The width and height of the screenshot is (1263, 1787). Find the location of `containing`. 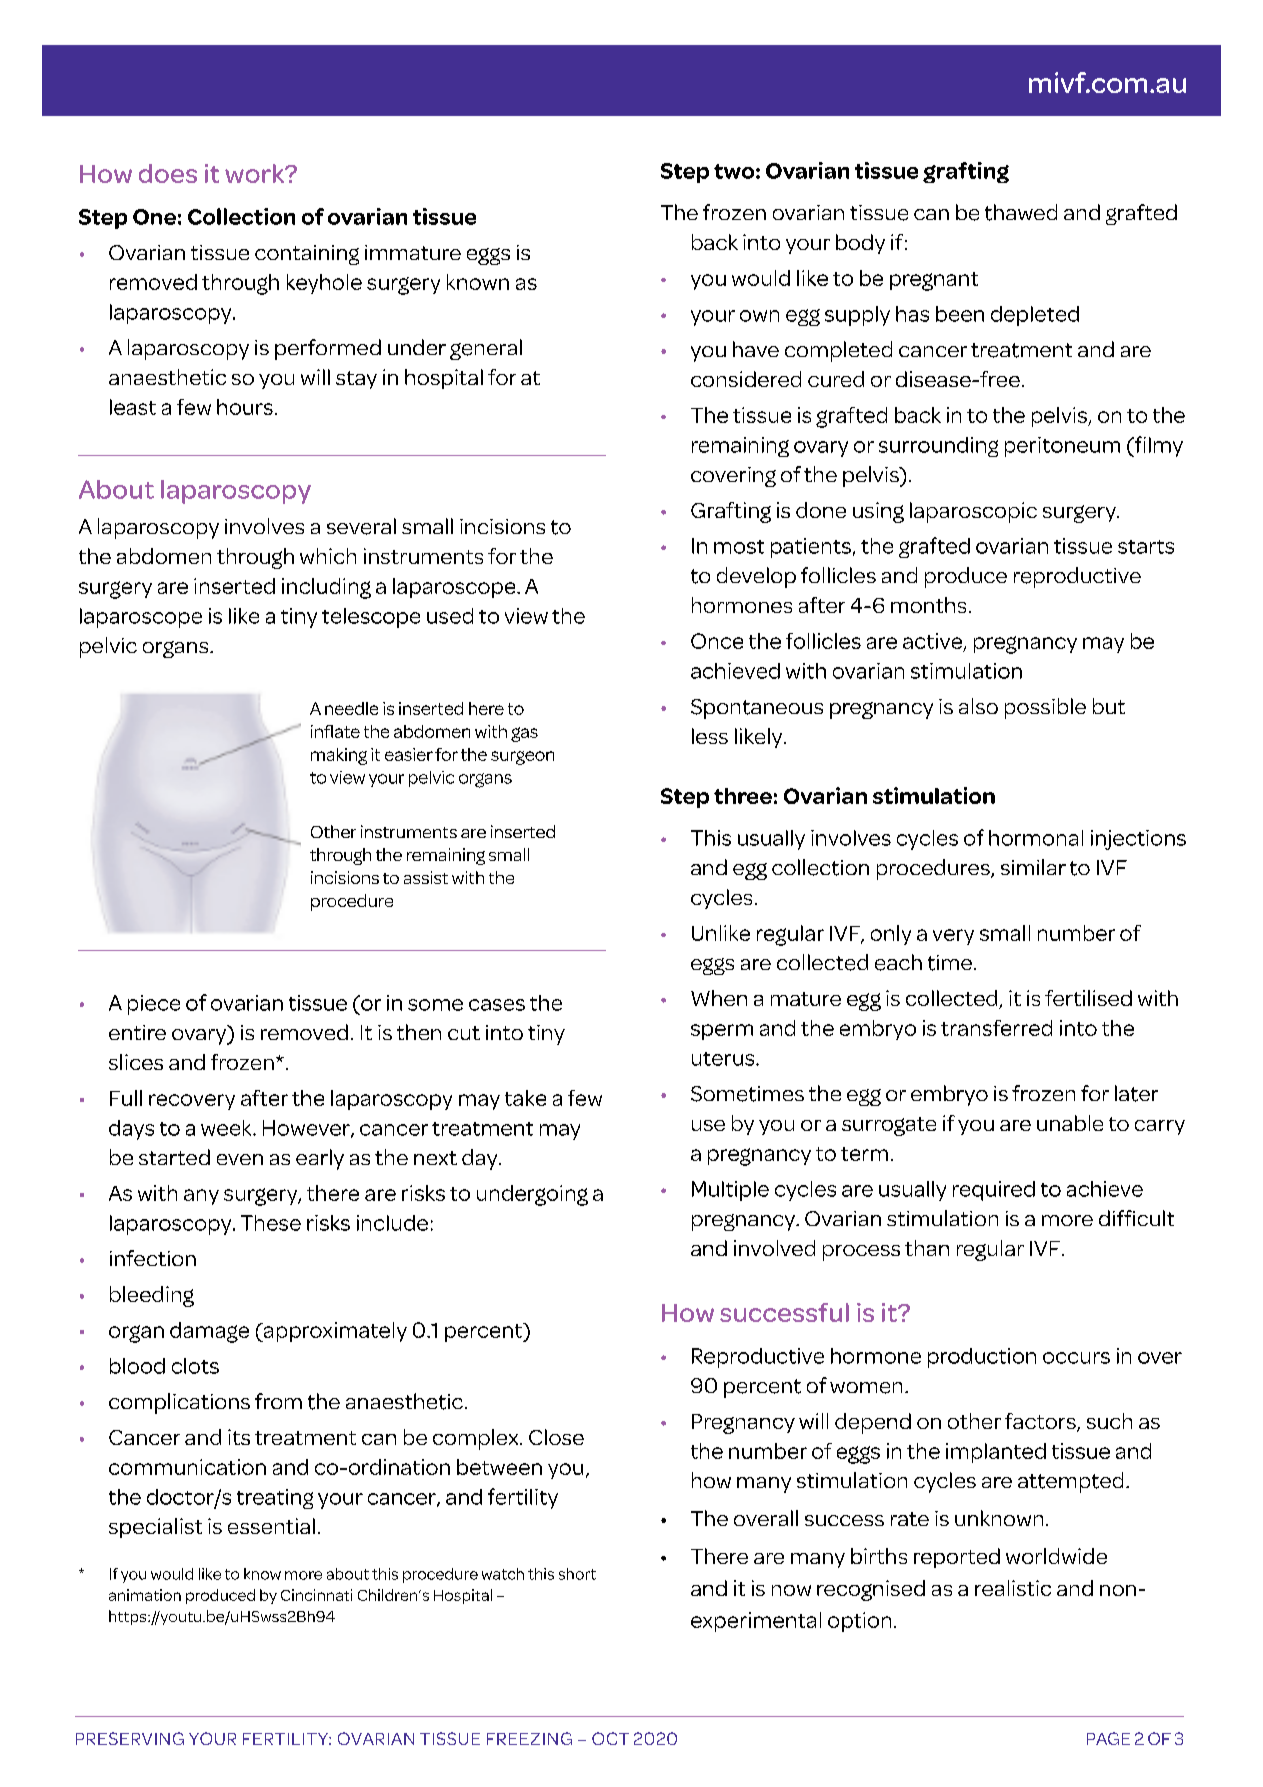

containing is located at coordinates (307, 255).
